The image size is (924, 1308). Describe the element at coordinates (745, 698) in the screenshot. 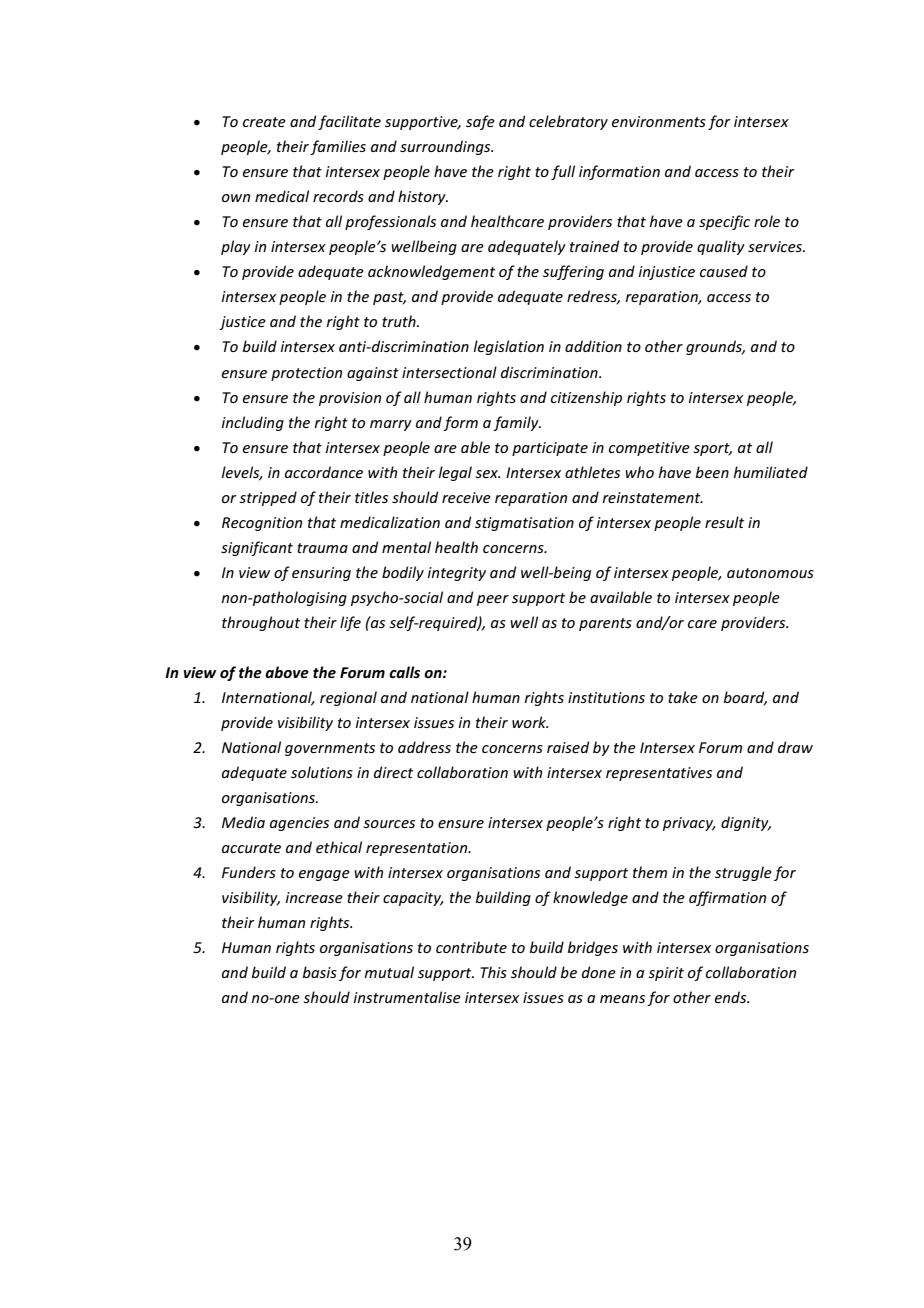

I see `board` at that location.
